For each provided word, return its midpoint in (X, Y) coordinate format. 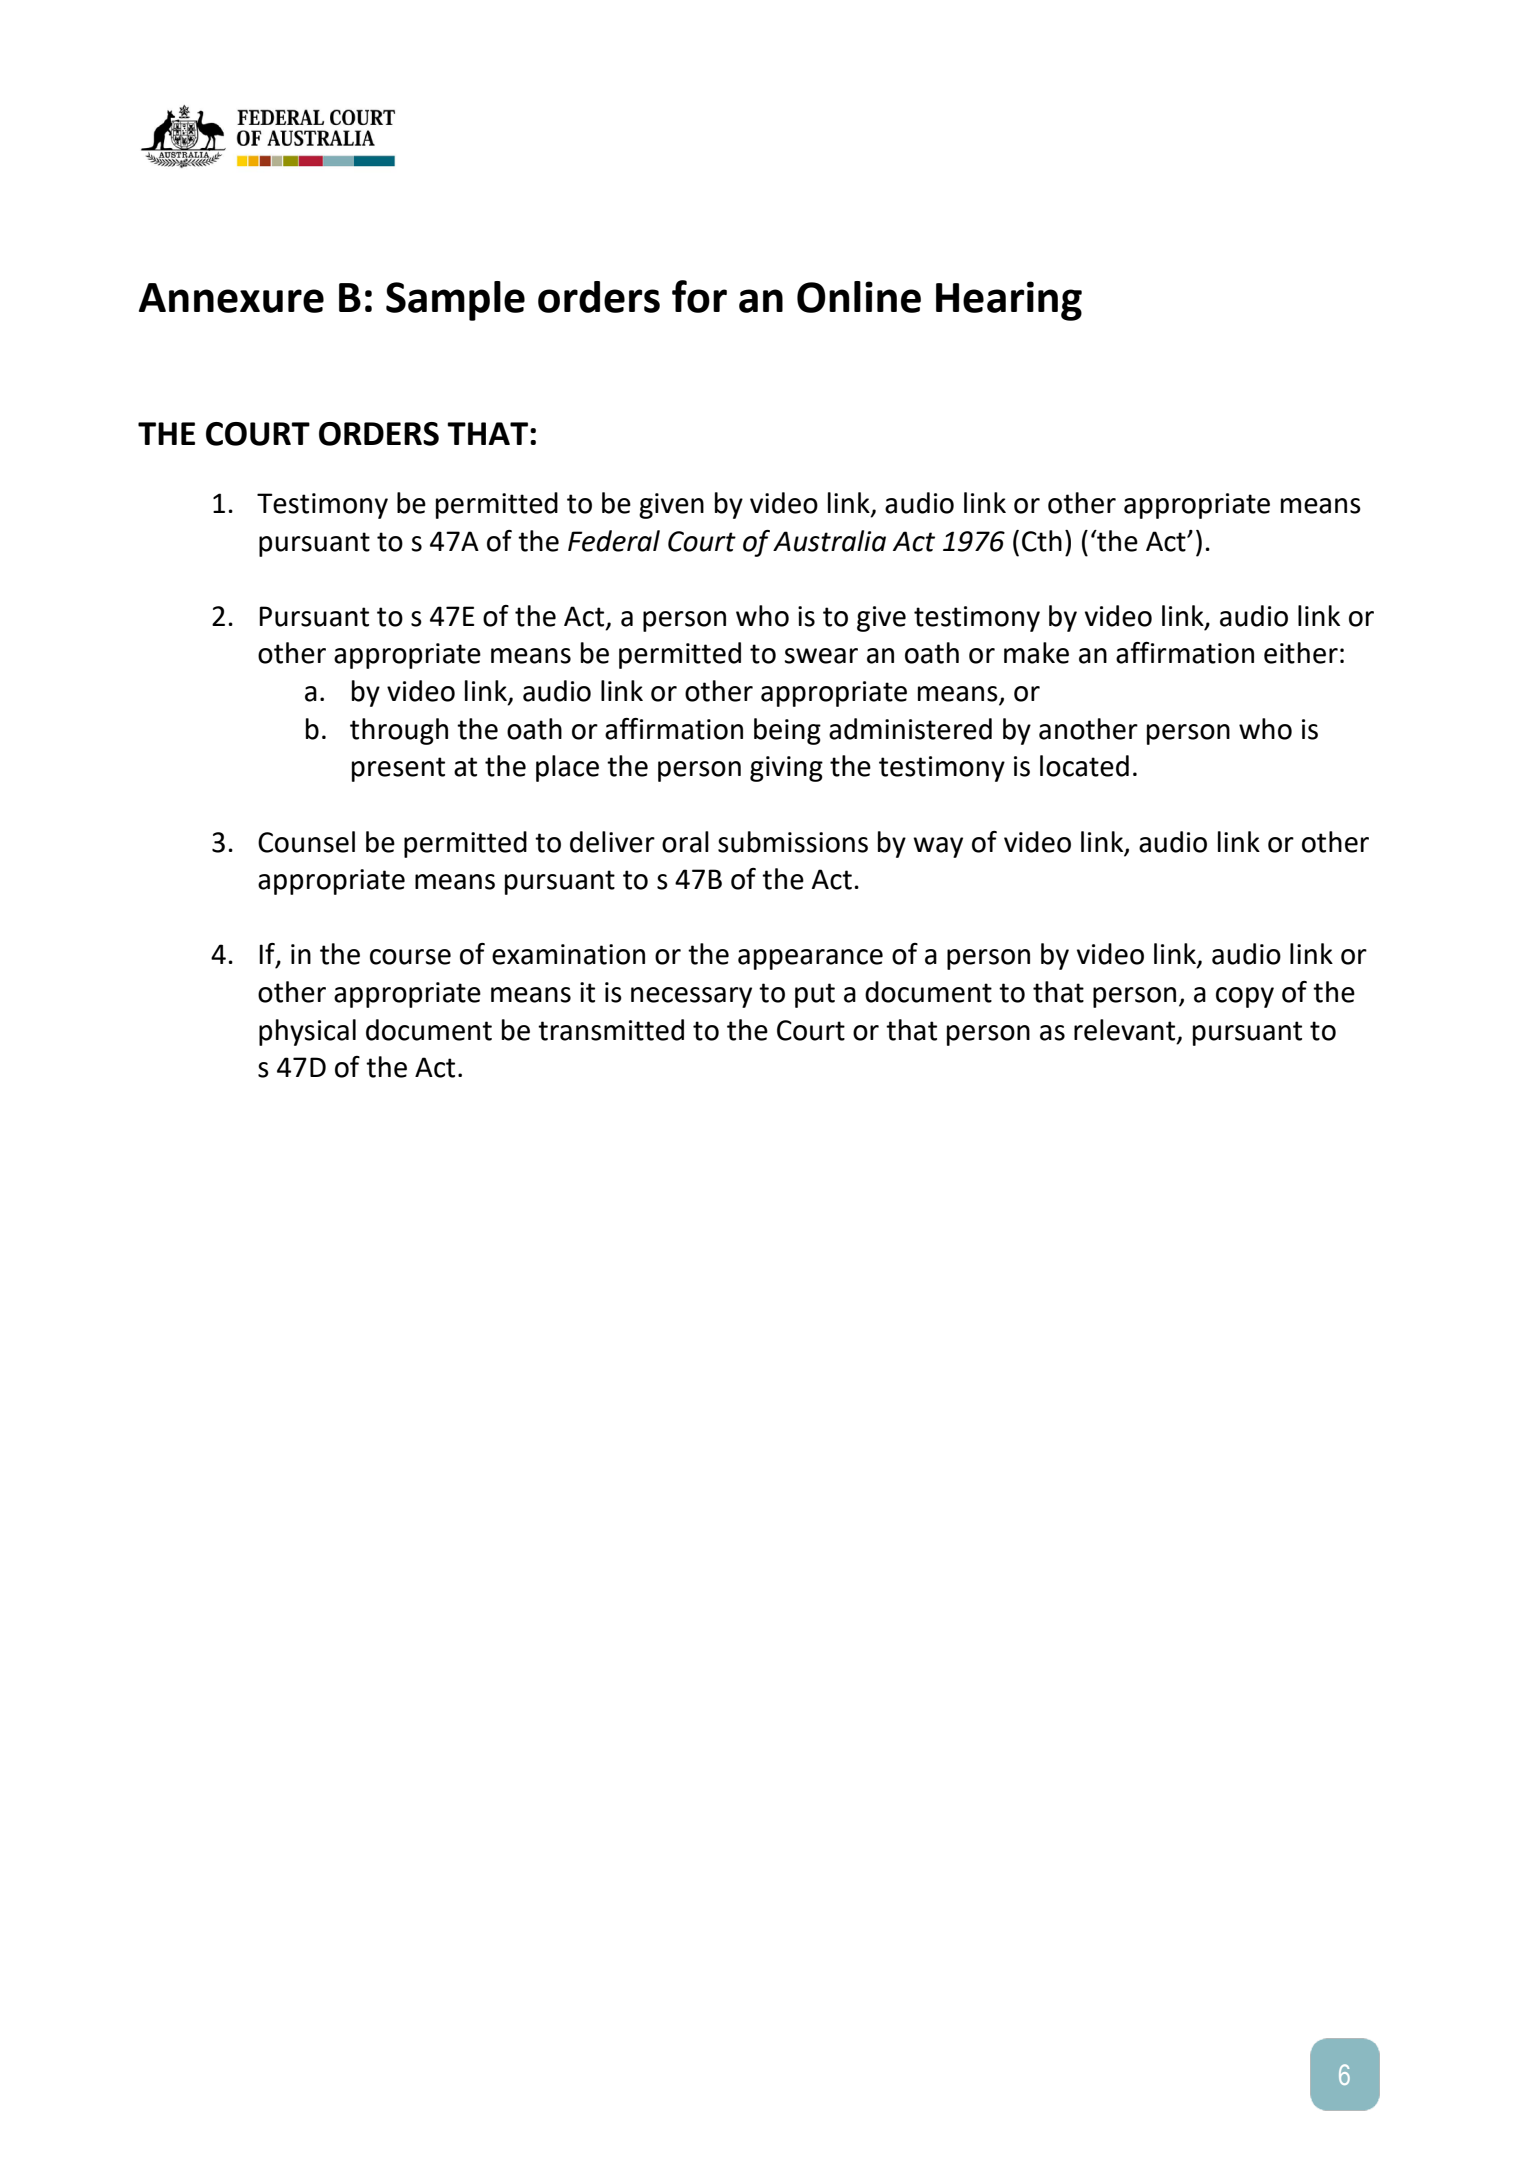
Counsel (306, 842)
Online (859, 297)
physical (307, 1032)
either (1301, 653)
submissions (793, 842)
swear (821, 656)
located (1084, 766)
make (1036, 653)
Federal (614, 541)
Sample (455, 301)
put (815, 995)
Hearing (1009, 301)
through (399, 731)
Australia (829, 541)
